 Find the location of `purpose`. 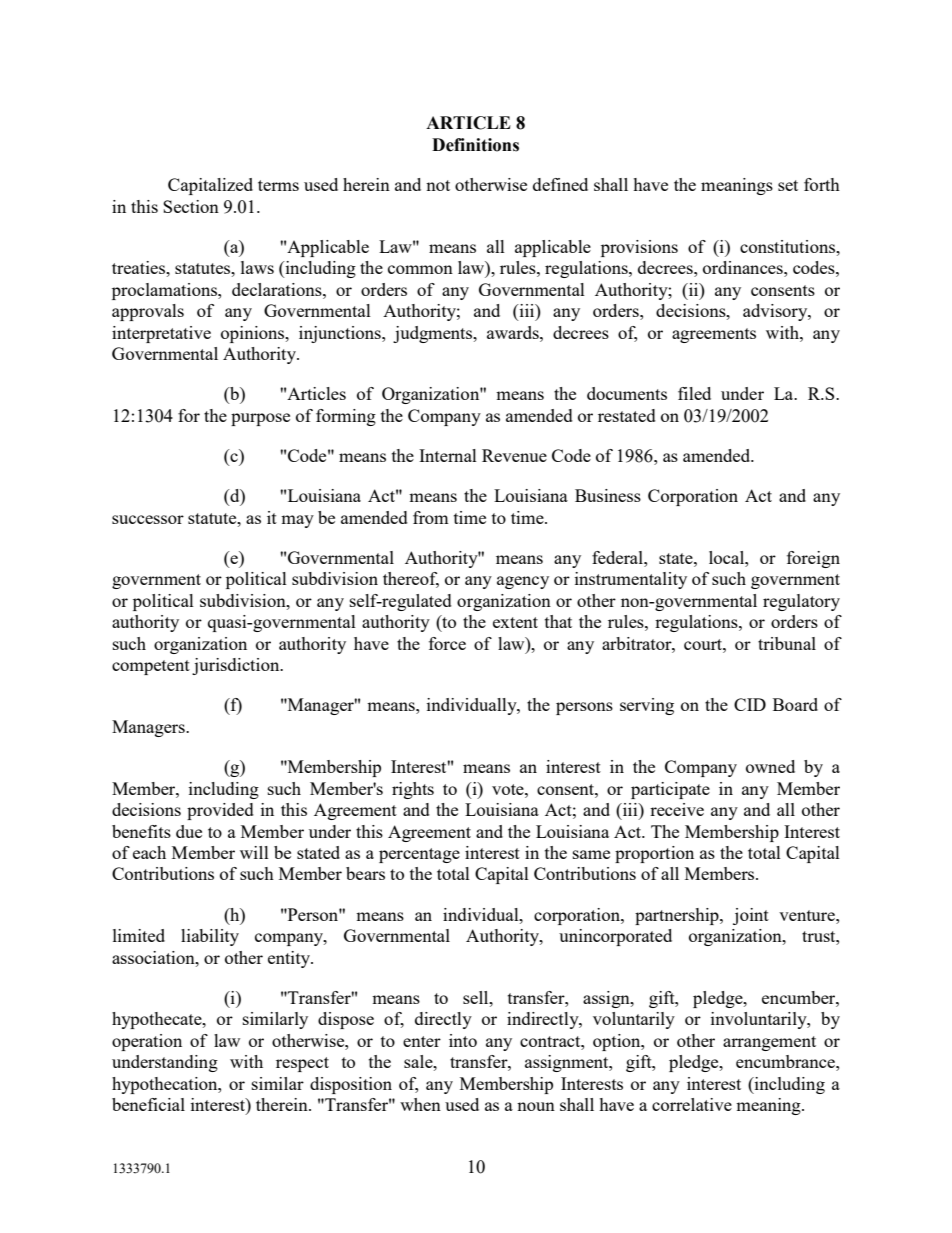

purpose is located at coordinates (260, 419).
